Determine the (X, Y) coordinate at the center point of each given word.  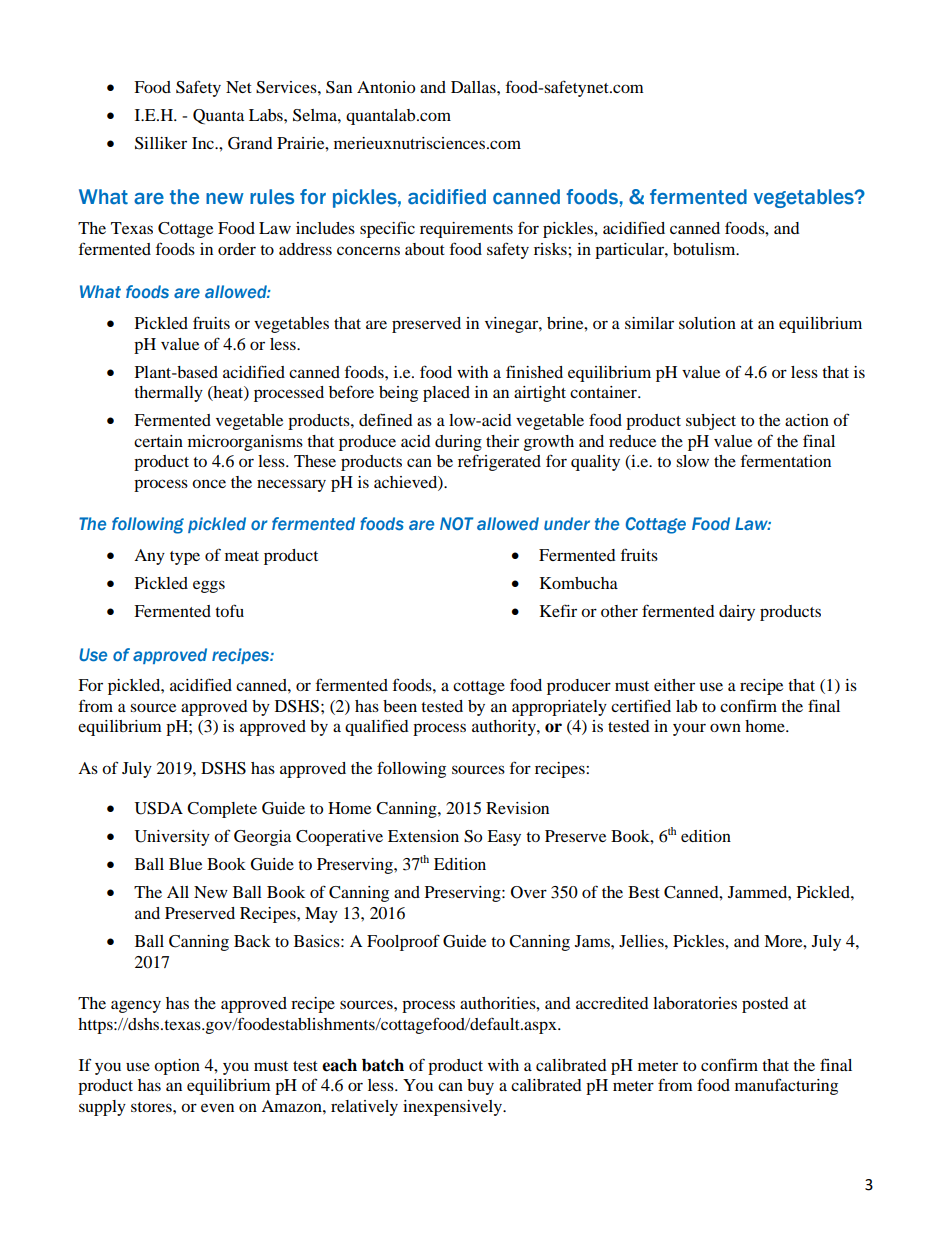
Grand (250, 143)
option (177, 1067)
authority (505, 728)
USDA (159, 808)
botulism (705, 249)
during (458, 443)
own (725, 727)
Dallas (474, 87)
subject (711, 422)
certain (158, 441)
